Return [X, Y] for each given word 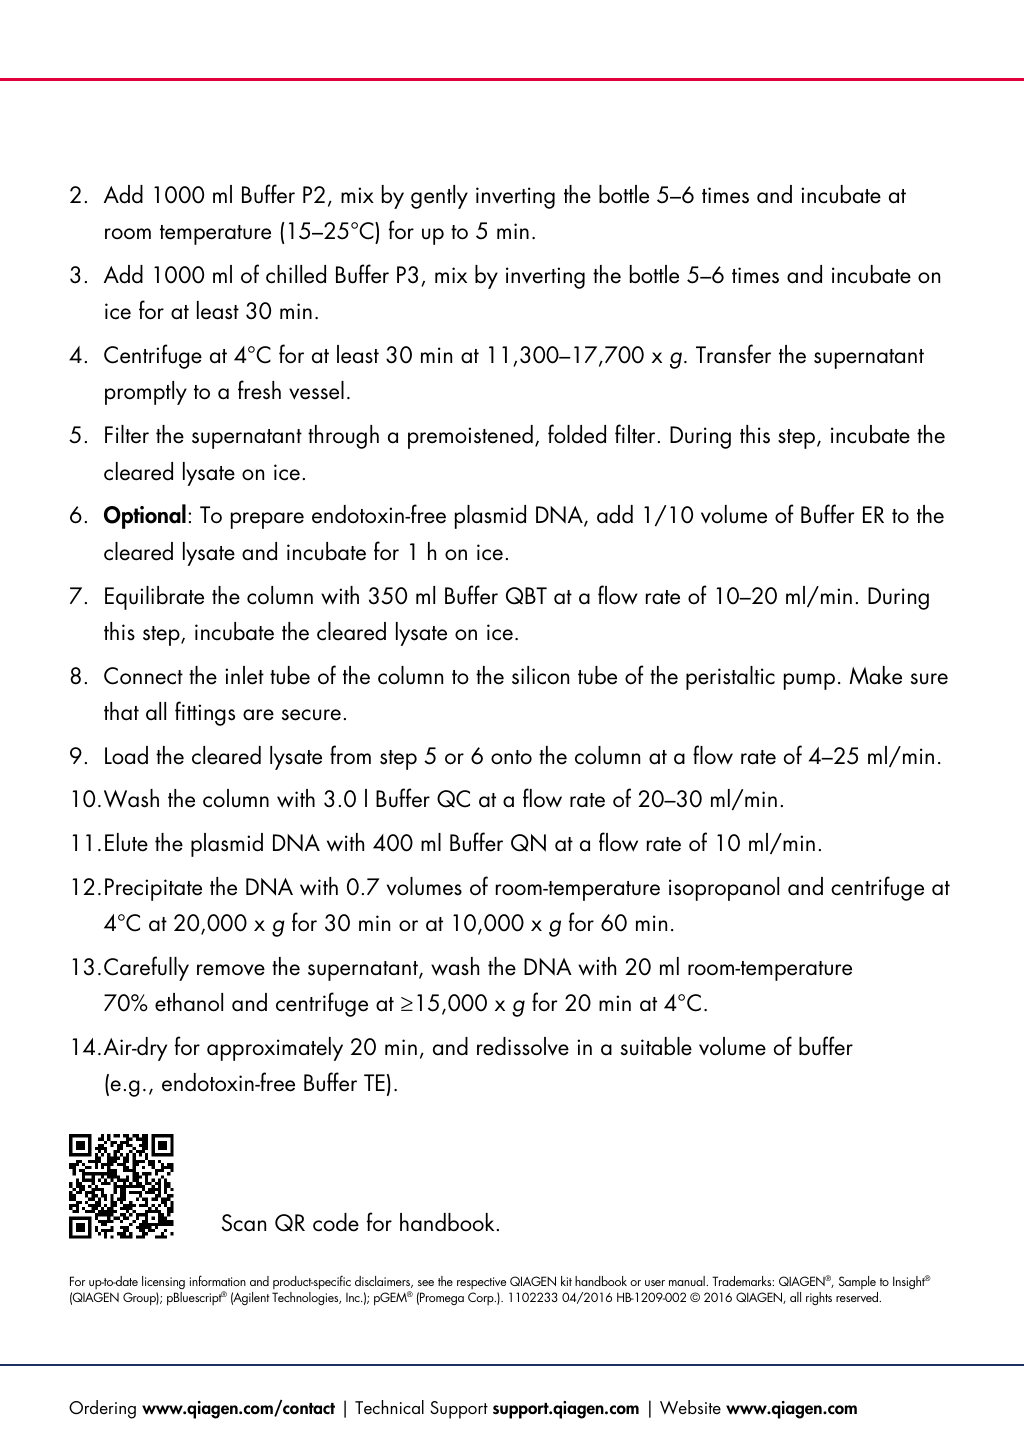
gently [439, 197]
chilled [296, 274]
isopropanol [724, 889]
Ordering [102, 1409]
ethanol [189, 1002]
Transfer [733, 354]
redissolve [523, 1046]
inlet [244, 675]
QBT [526, 596]
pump [809, 681]
